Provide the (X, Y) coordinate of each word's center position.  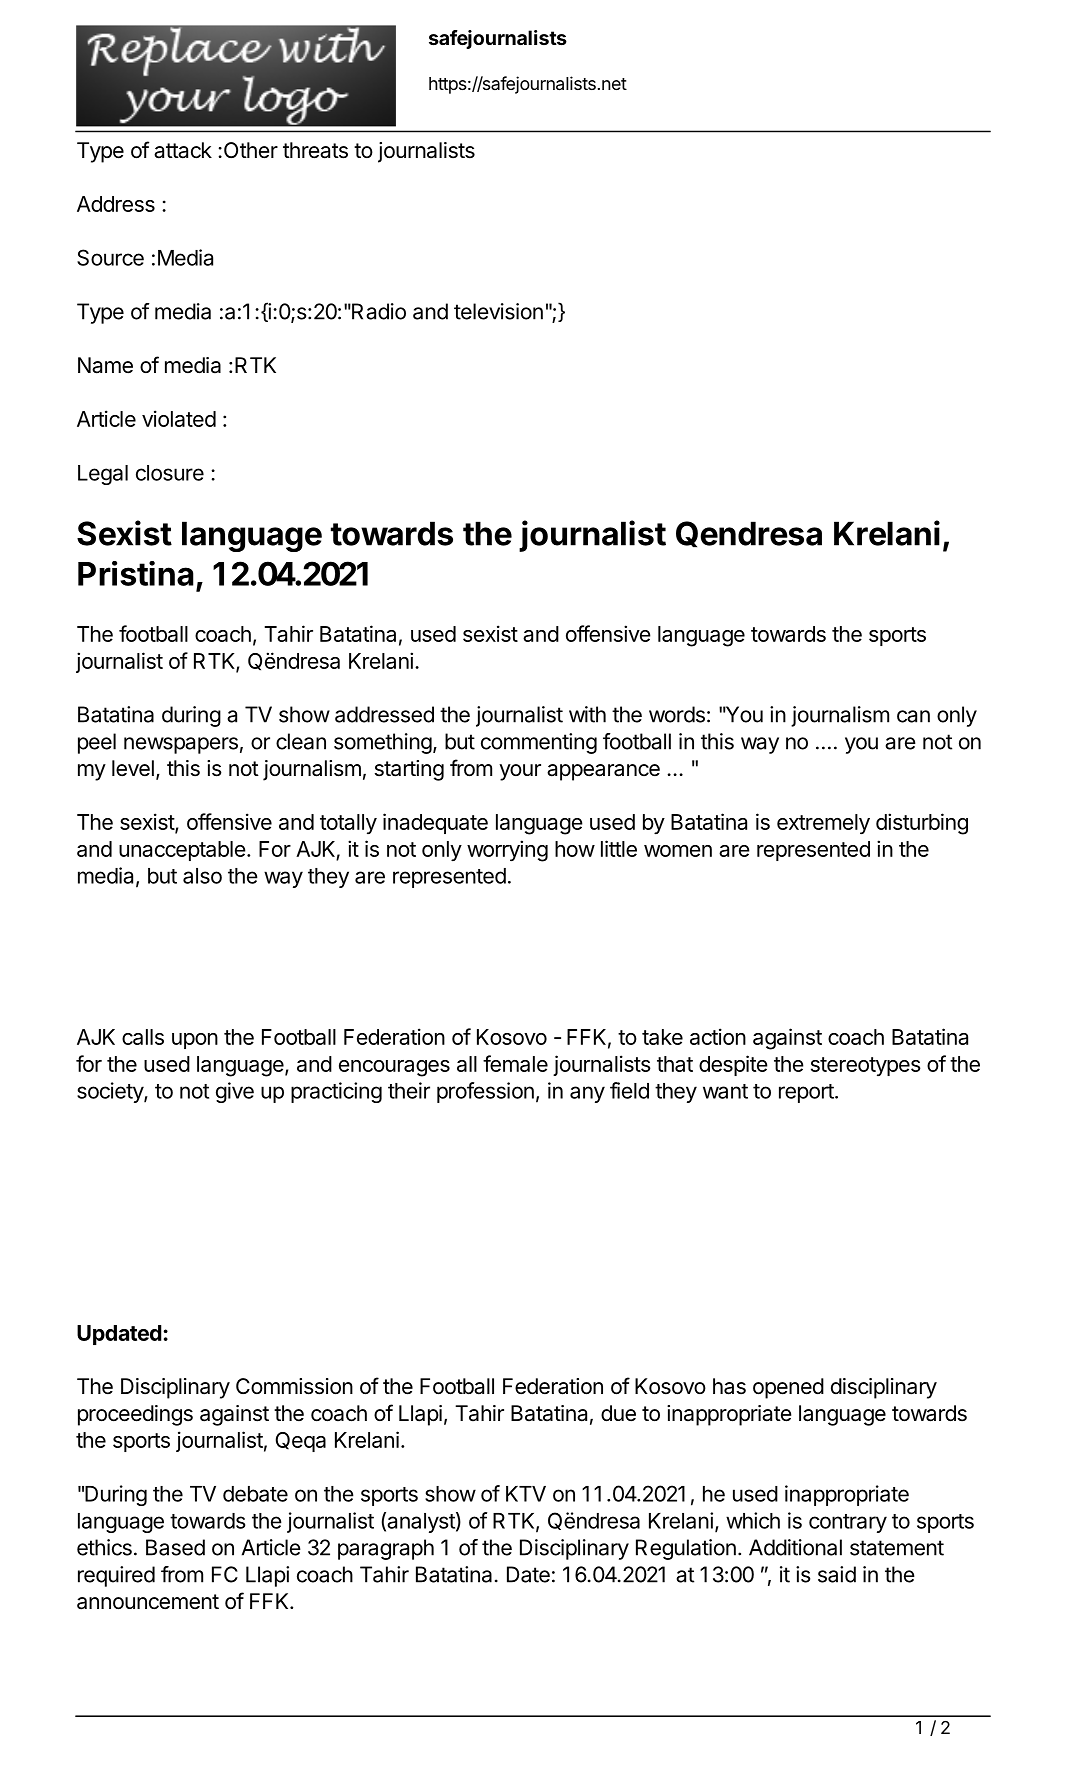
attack (183, 150)
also (202, 876)
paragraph (386, 1549)
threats (315, 150)
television (498, 311)
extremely (823, 824)
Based (175, 1547)
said (837, 1574)
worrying (507, 851)
